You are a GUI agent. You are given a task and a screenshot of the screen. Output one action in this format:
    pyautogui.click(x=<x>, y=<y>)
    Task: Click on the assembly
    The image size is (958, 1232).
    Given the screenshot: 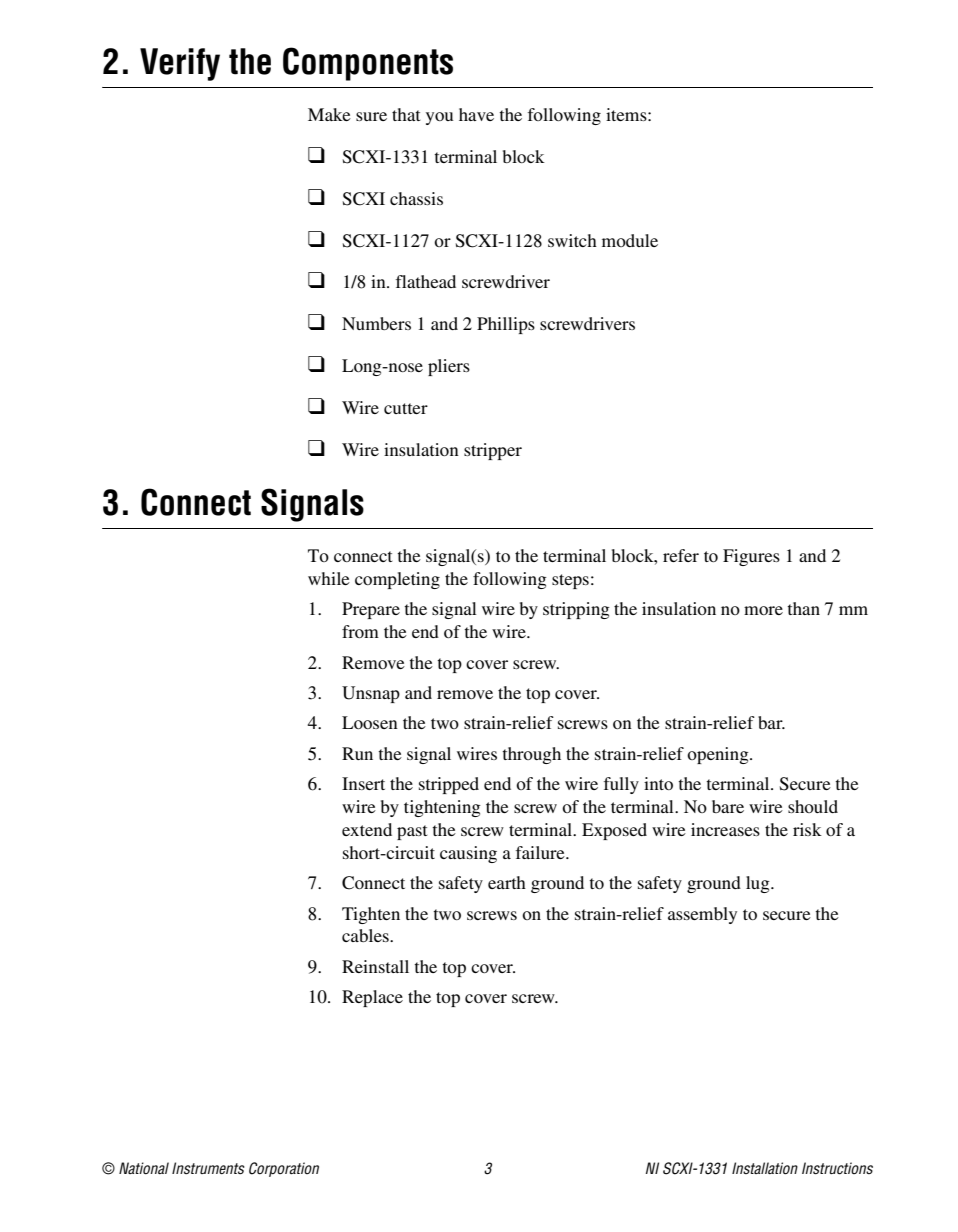 What is the action you would take?
    pyautogui.click(x=702, y=915)
